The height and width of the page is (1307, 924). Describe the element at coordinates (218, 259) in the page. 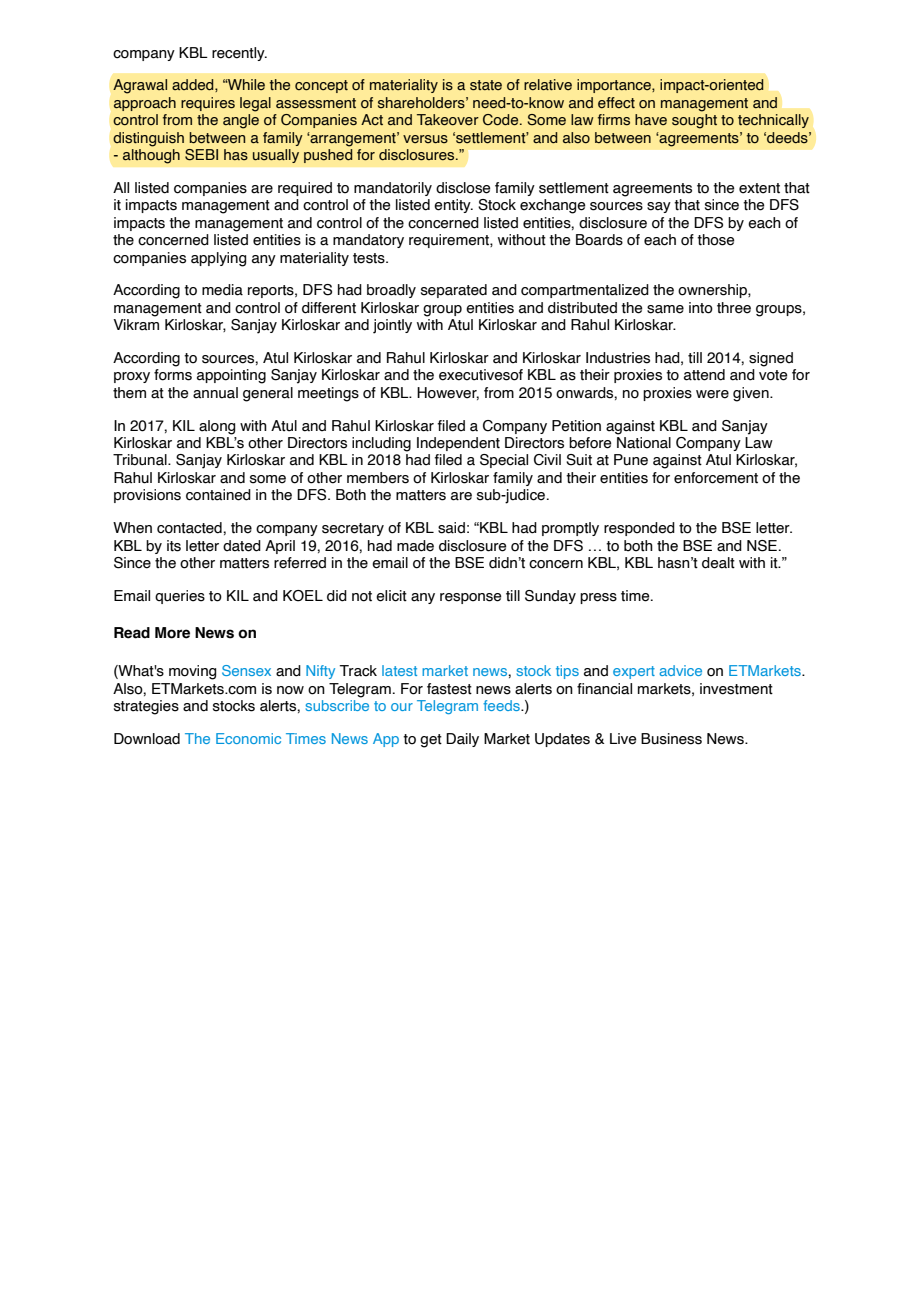

I see `applying` at that location.
